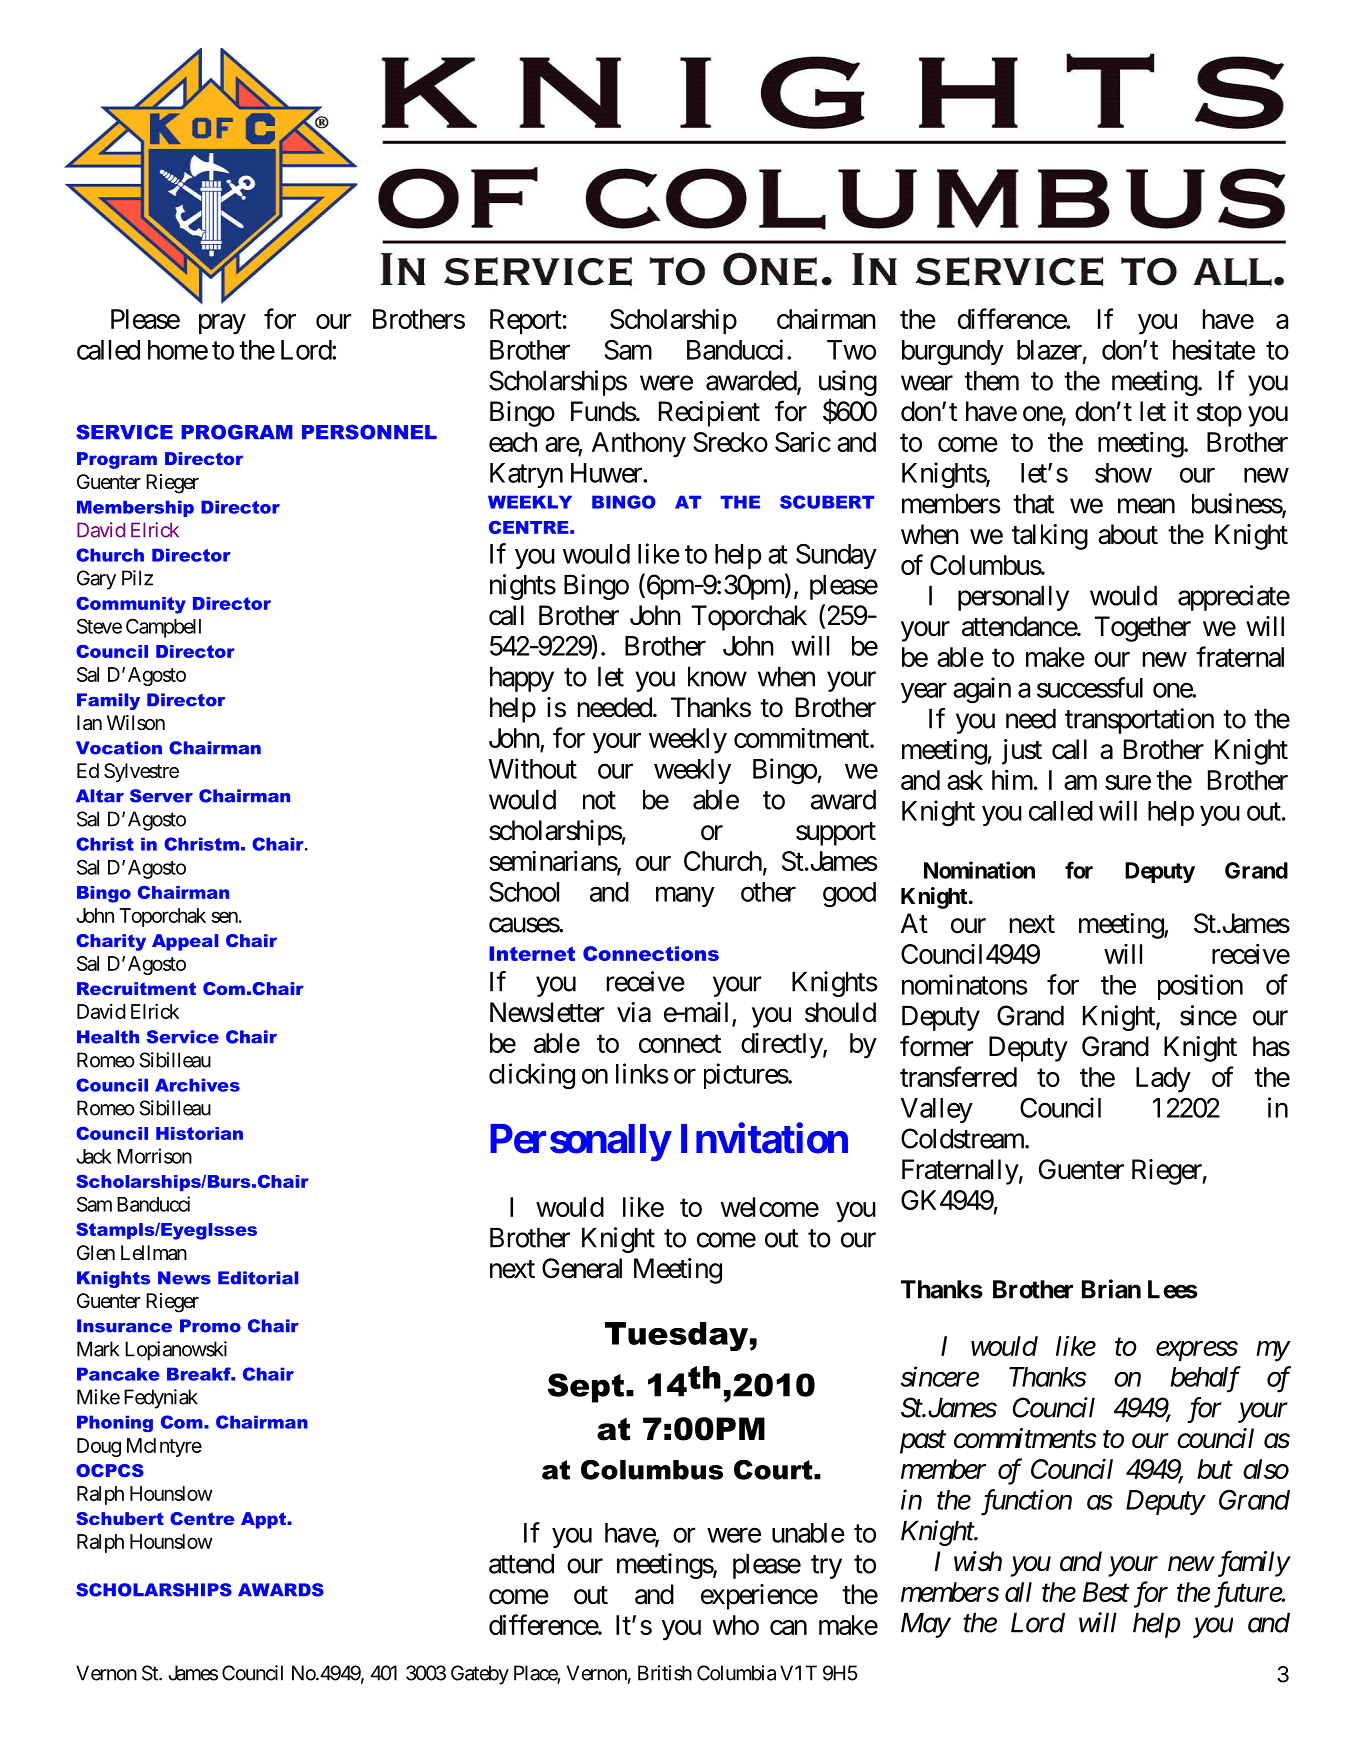 The height and width of the screenshot is (1764, 1363). Describe the element at coordinates (264, 1520) in the screenshot. I see `Appt` at that location.
